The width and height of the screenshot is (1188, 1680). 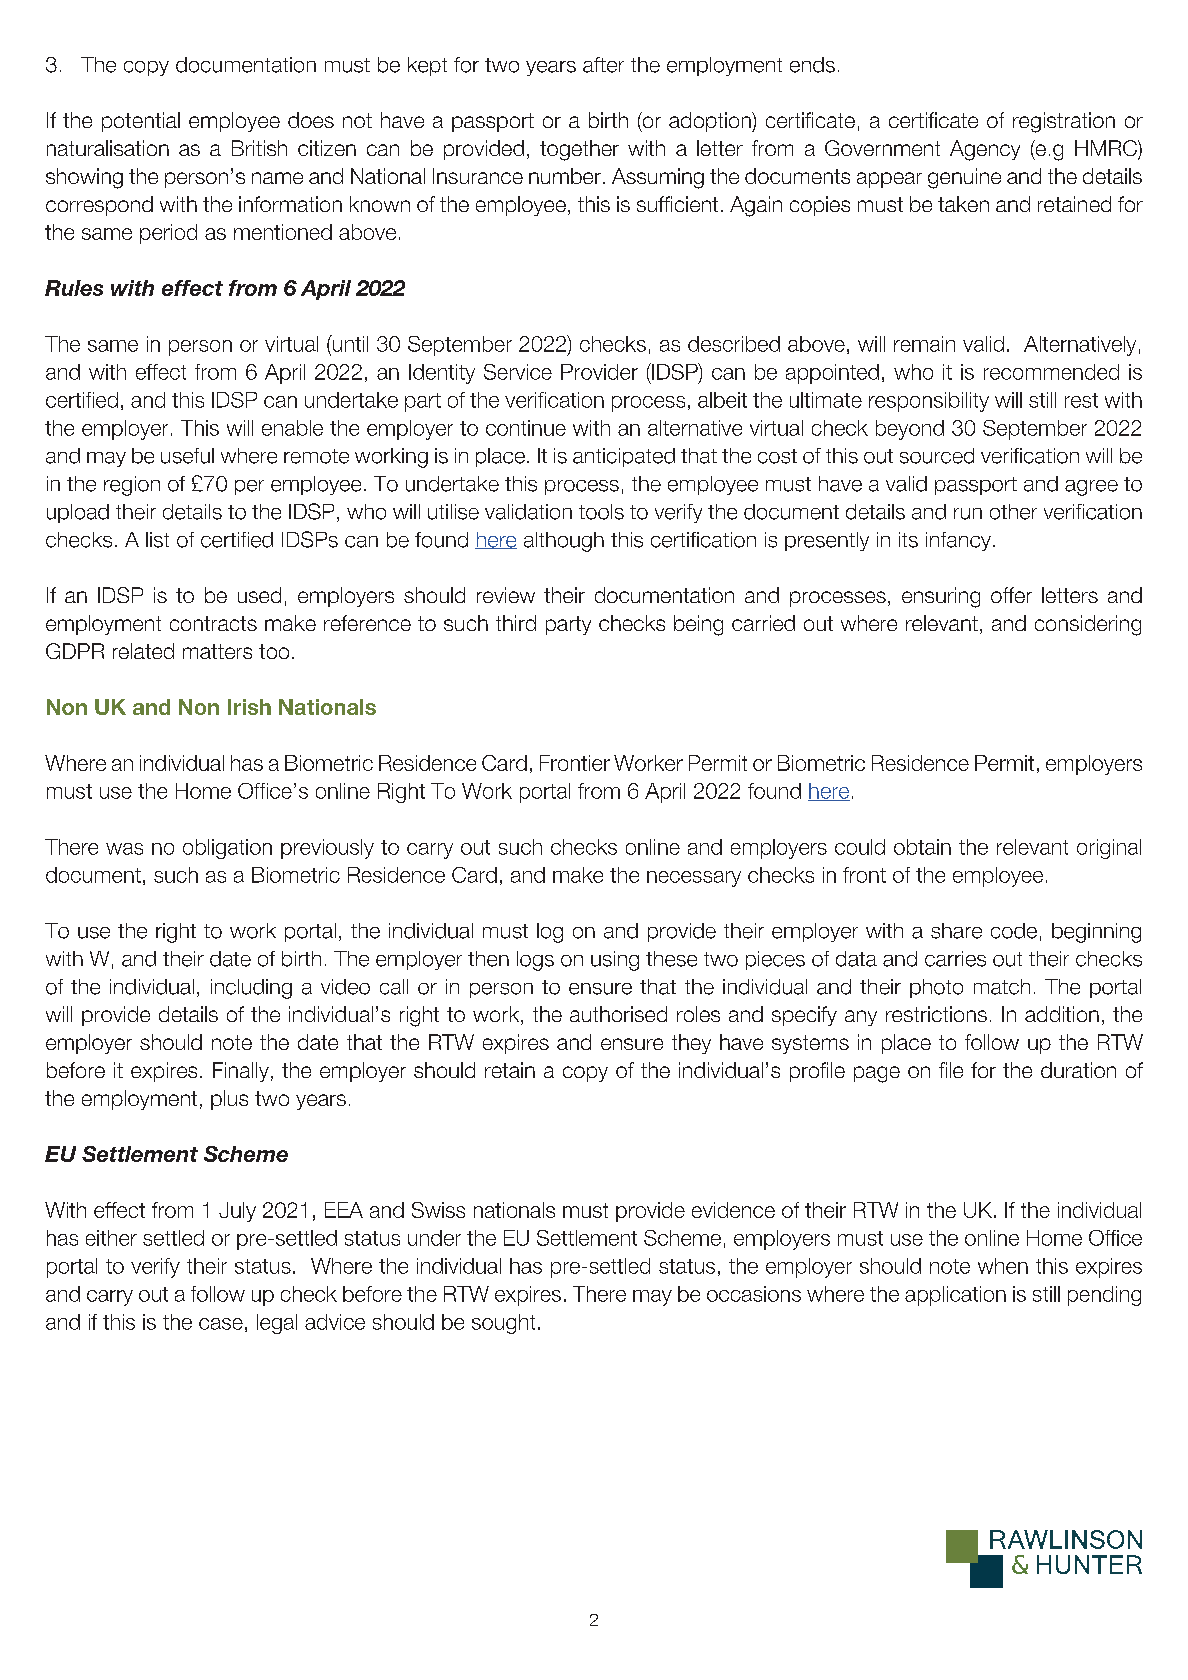 I want to click on necessary, so click(x=694, y=879).
